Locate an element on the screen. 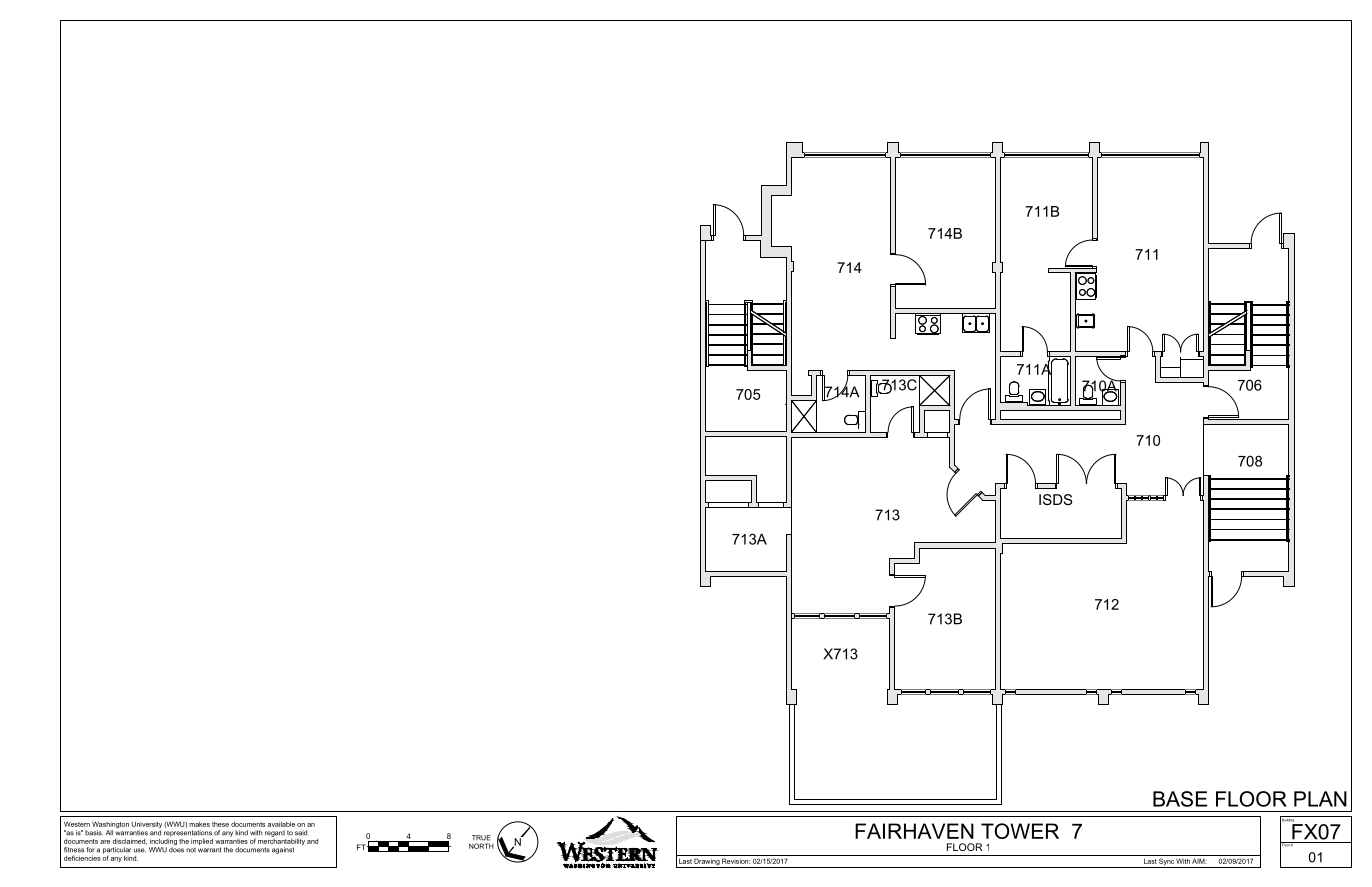 The width and height of the screenshot is (1372, 887). deficiencies is located at coordinates (82, 858).
